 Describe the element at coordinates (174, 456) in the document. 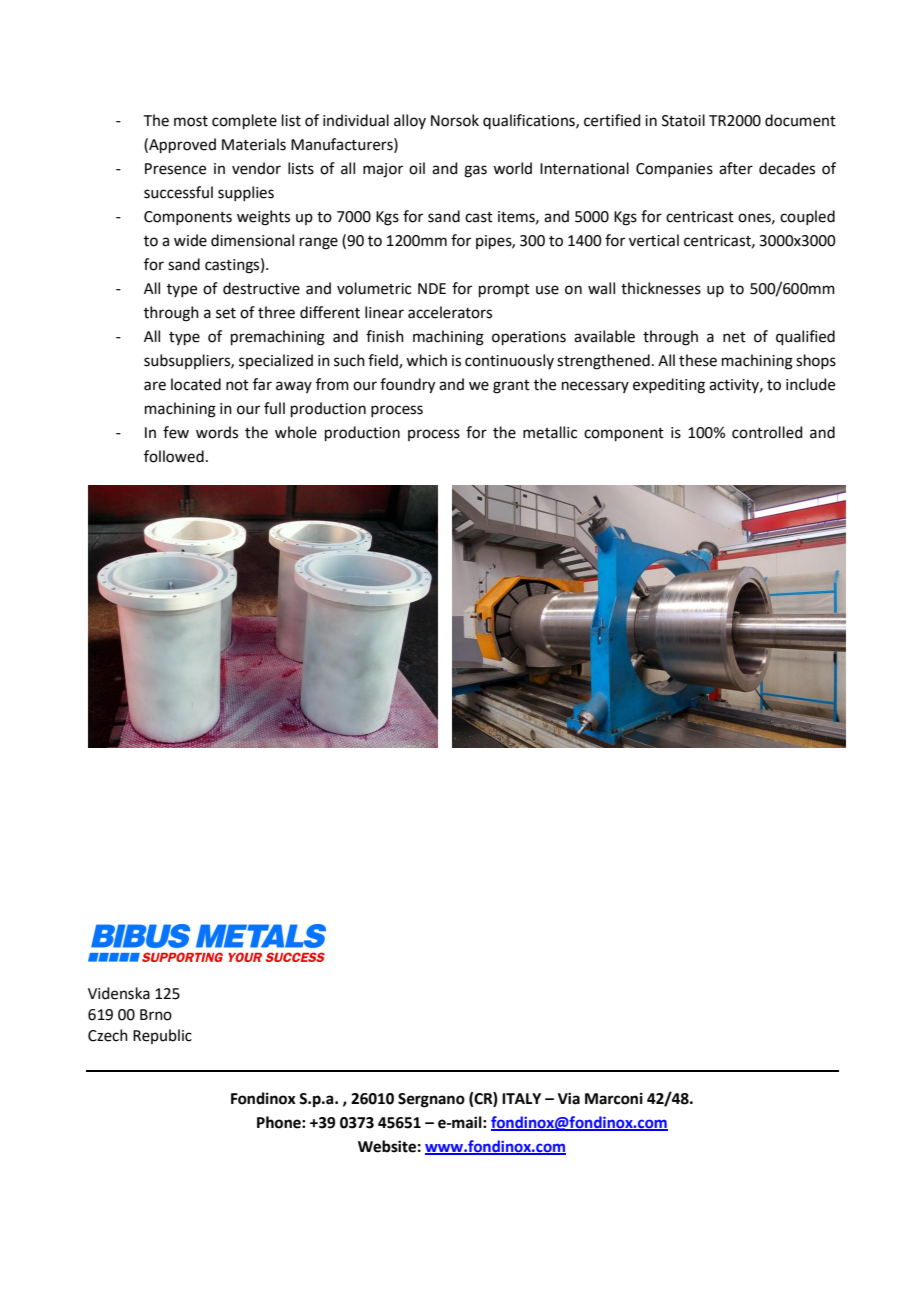

I see `followed` at that location.
